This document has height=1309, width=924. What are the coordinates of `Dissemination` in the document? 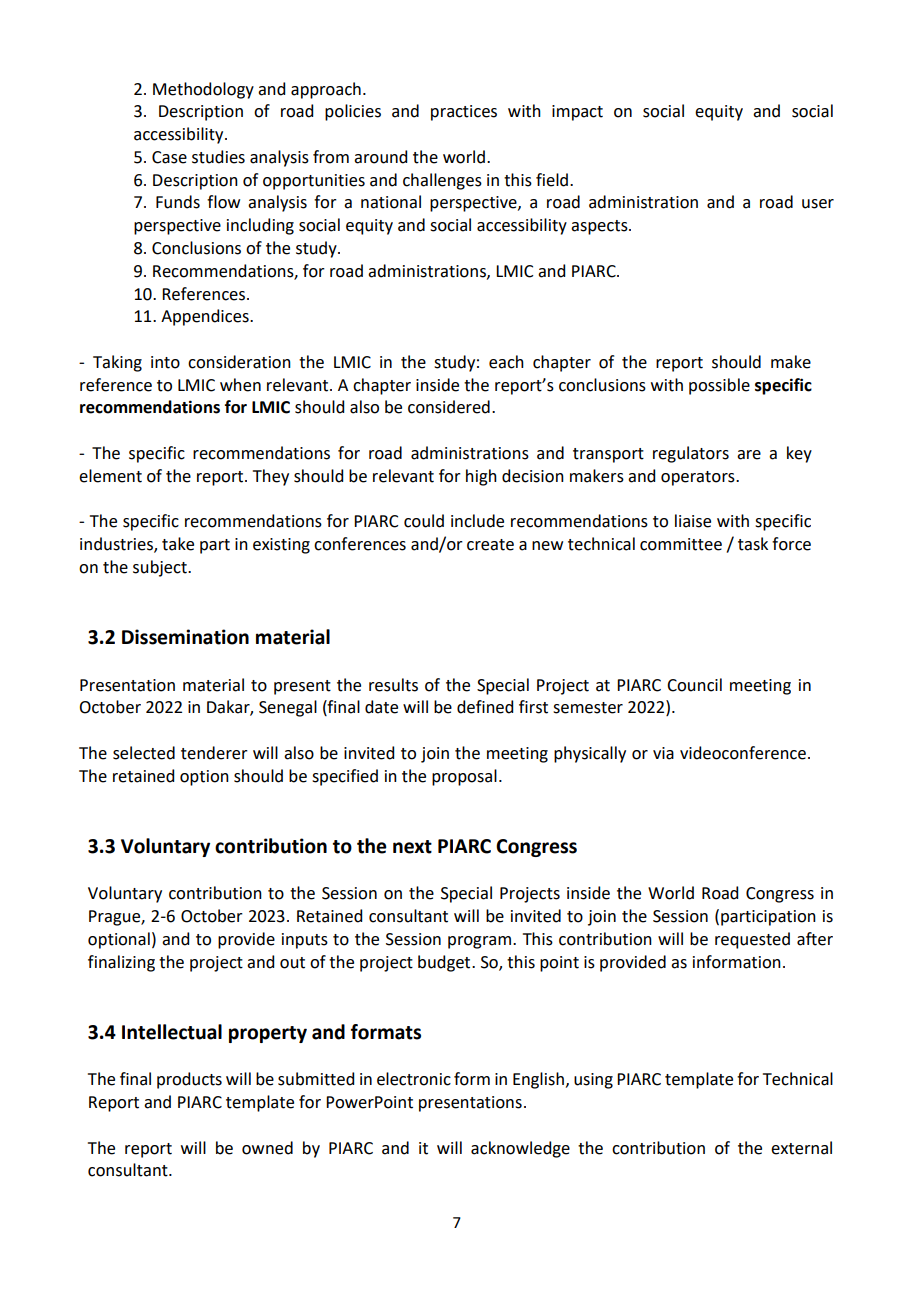 It's located at (185, 637).
